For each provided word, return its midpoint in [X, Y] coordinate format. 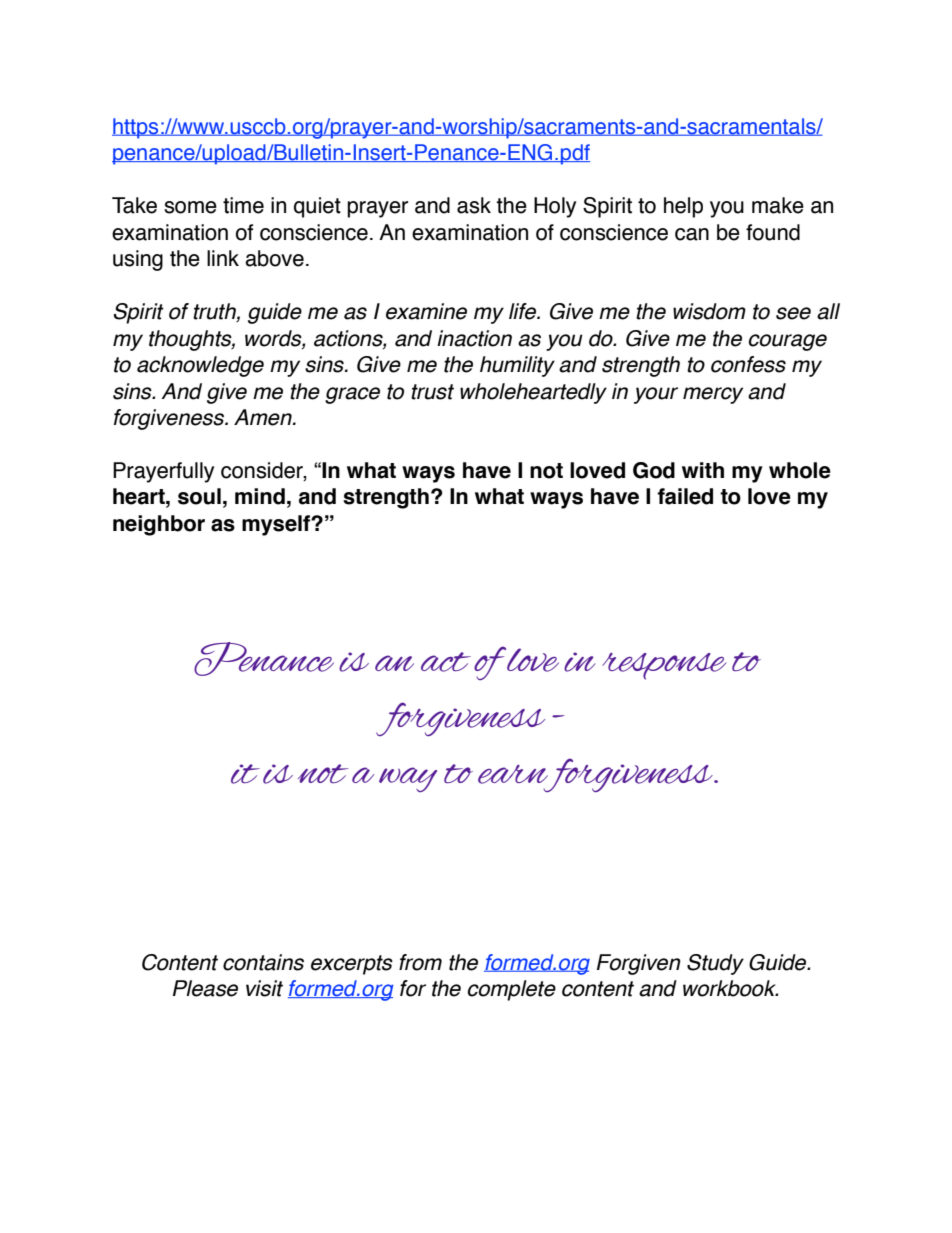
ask [474, 205]
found [773, 232]
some [190, 207]
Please [205, 988]
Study [715, 964]
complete [512, 990]
